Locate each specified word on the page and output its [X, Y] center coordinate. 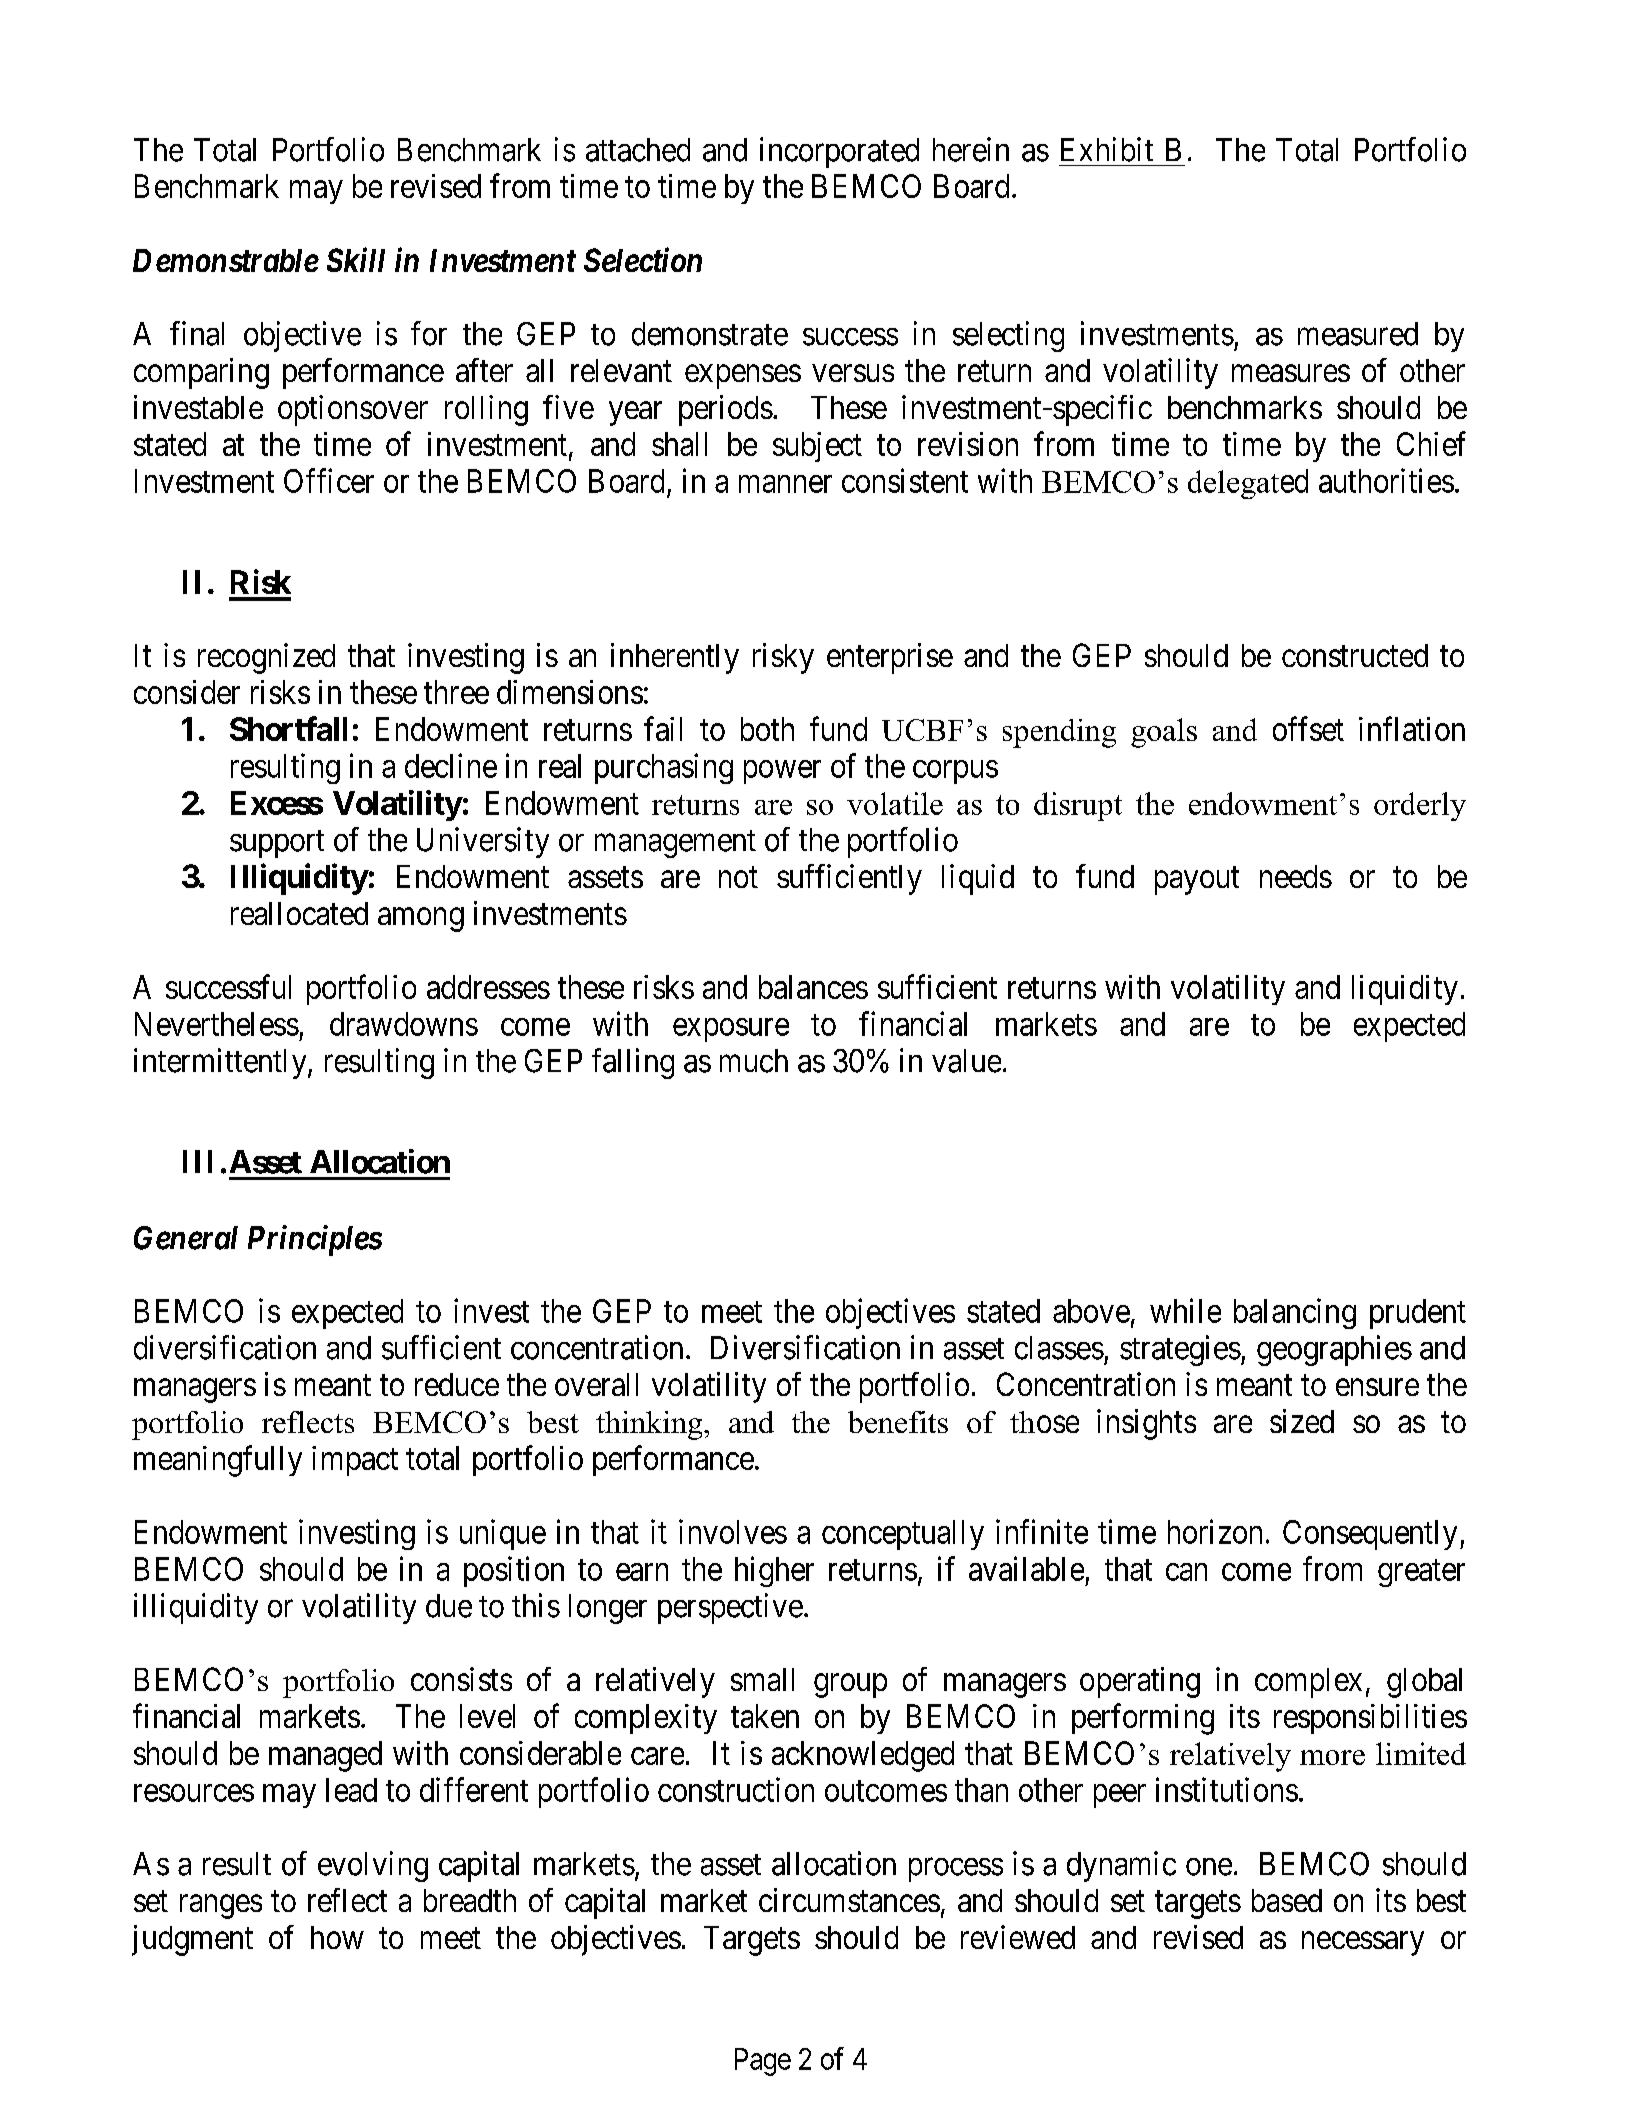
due [449, 1606]
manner [785, 484]
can [1186, 1572]
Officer [329, 480]
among [421, 920]
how [337, 1937]
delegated [1248, 484]
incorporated [839, 152]
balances [813, 987]
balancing [1295, 1313]
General [186, 1238]
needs [1296, 876]
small [762, 1679]
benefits [898, 1422]
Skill [356, 259]
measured [1358, 334]
